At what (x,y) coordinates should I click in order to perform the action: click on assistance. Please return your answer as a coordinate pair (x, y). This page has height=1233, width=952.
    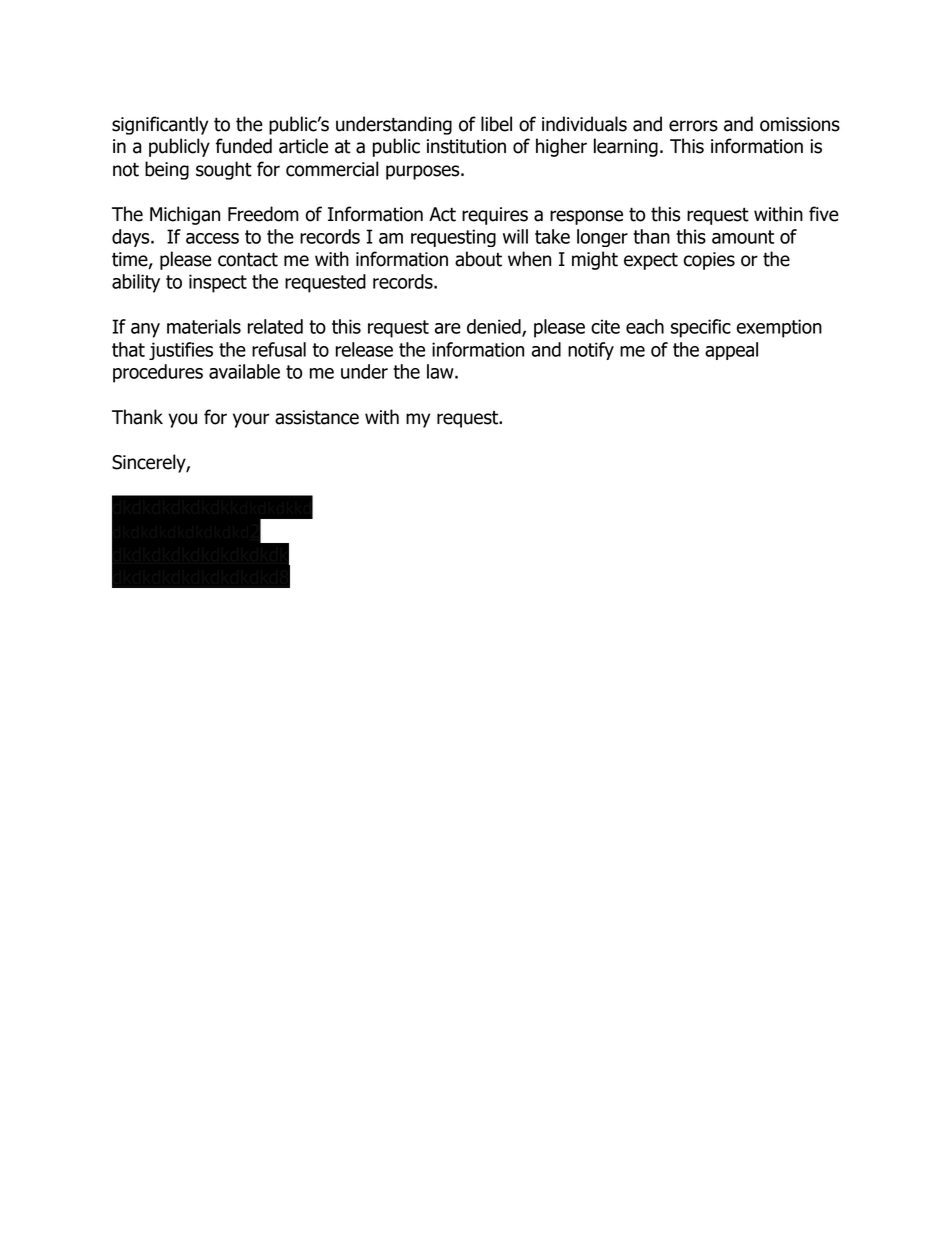
    Looking at the image, I should click on (317, 417).
